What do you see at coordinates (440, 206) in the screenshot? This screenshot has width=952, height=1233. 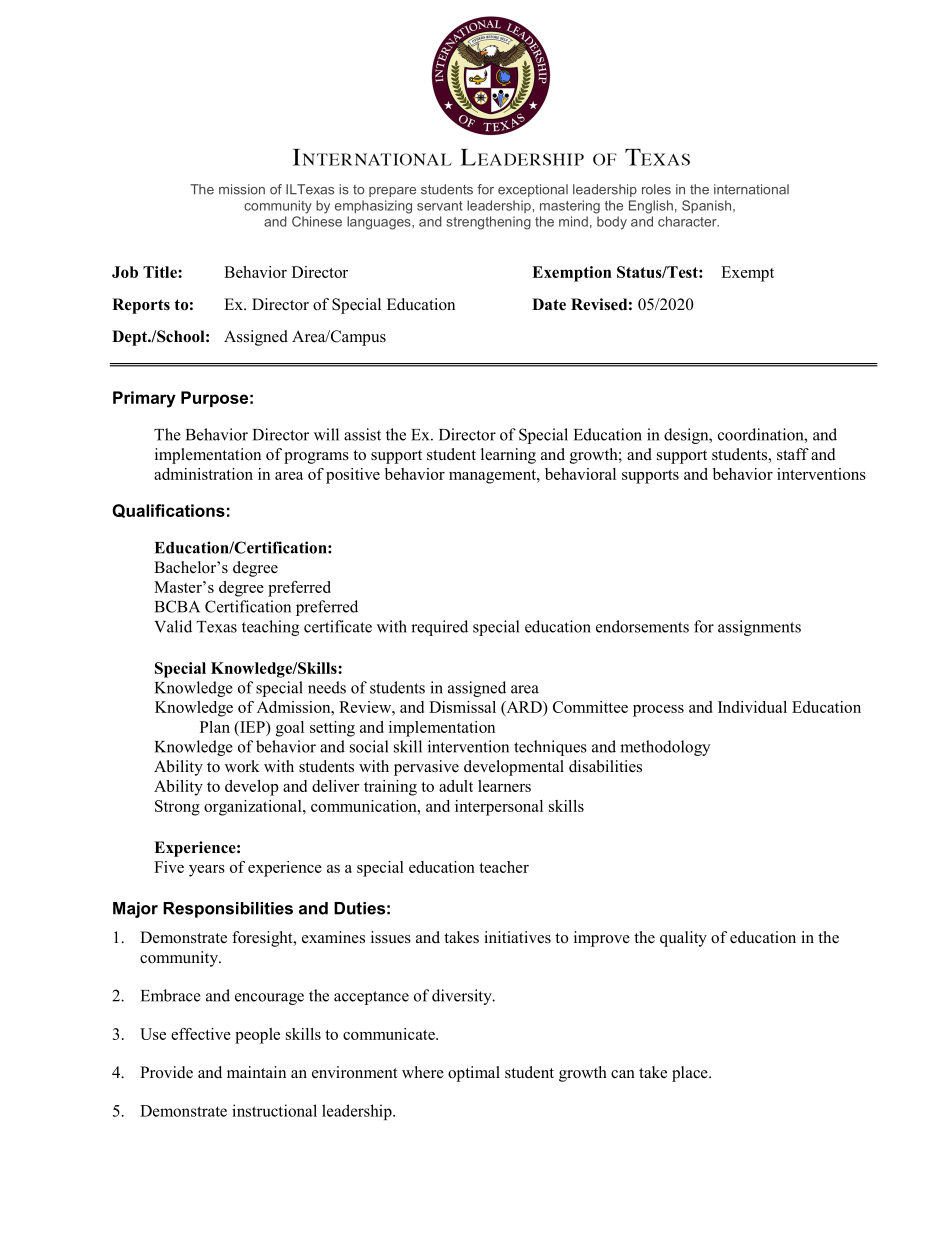 I see `servant` at bounding box center [440, 206].
